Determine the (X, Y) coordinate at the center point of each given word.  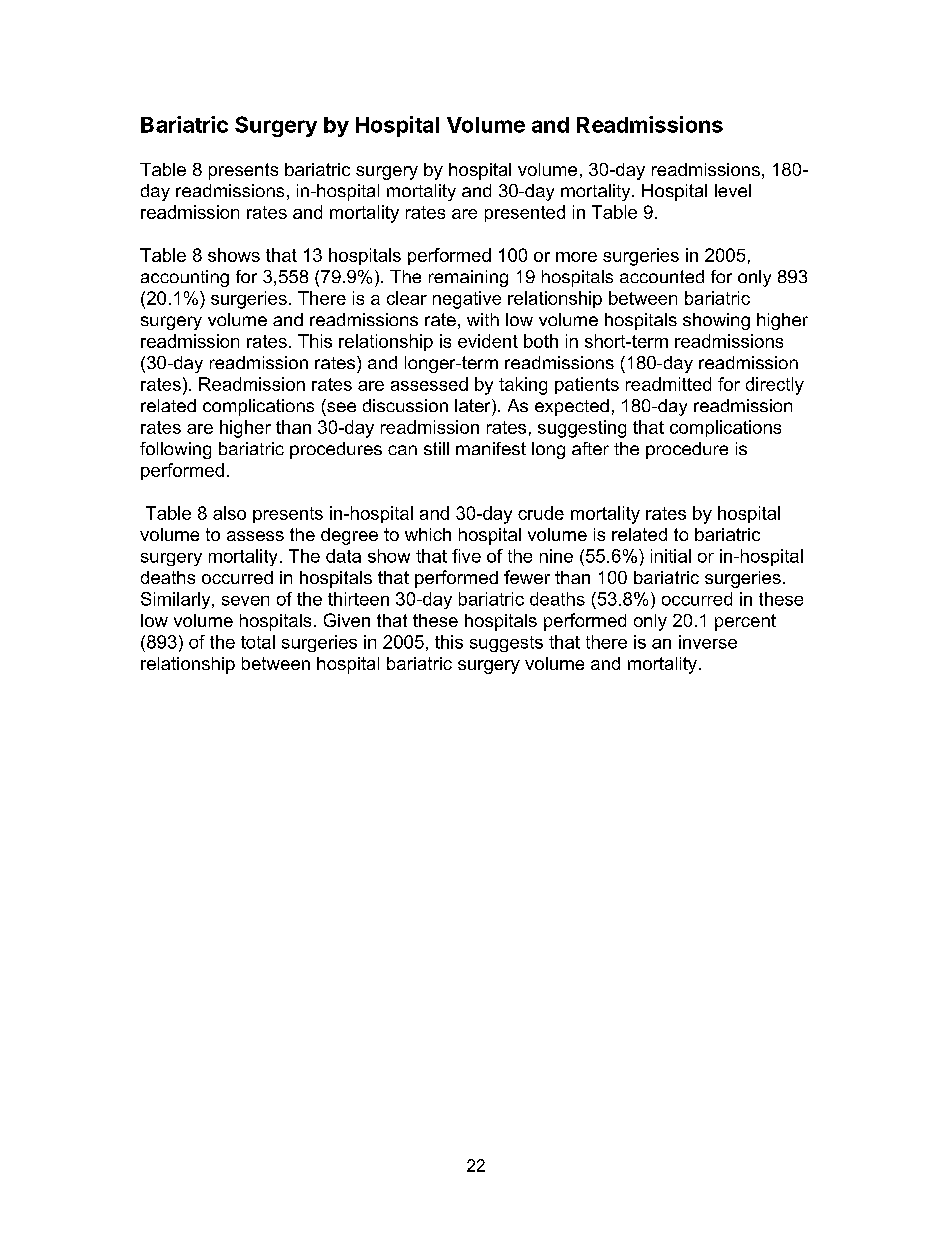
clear (407, 298)
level (733, 190)
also (229, 513)
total (258, 642)
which (428, 534)
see (341, 407)
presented (525, 213)
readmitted (668, 384)
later (474, 405)
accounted (662, 276)
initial (671, 556)
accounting (185, 278)
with (483, 319)
